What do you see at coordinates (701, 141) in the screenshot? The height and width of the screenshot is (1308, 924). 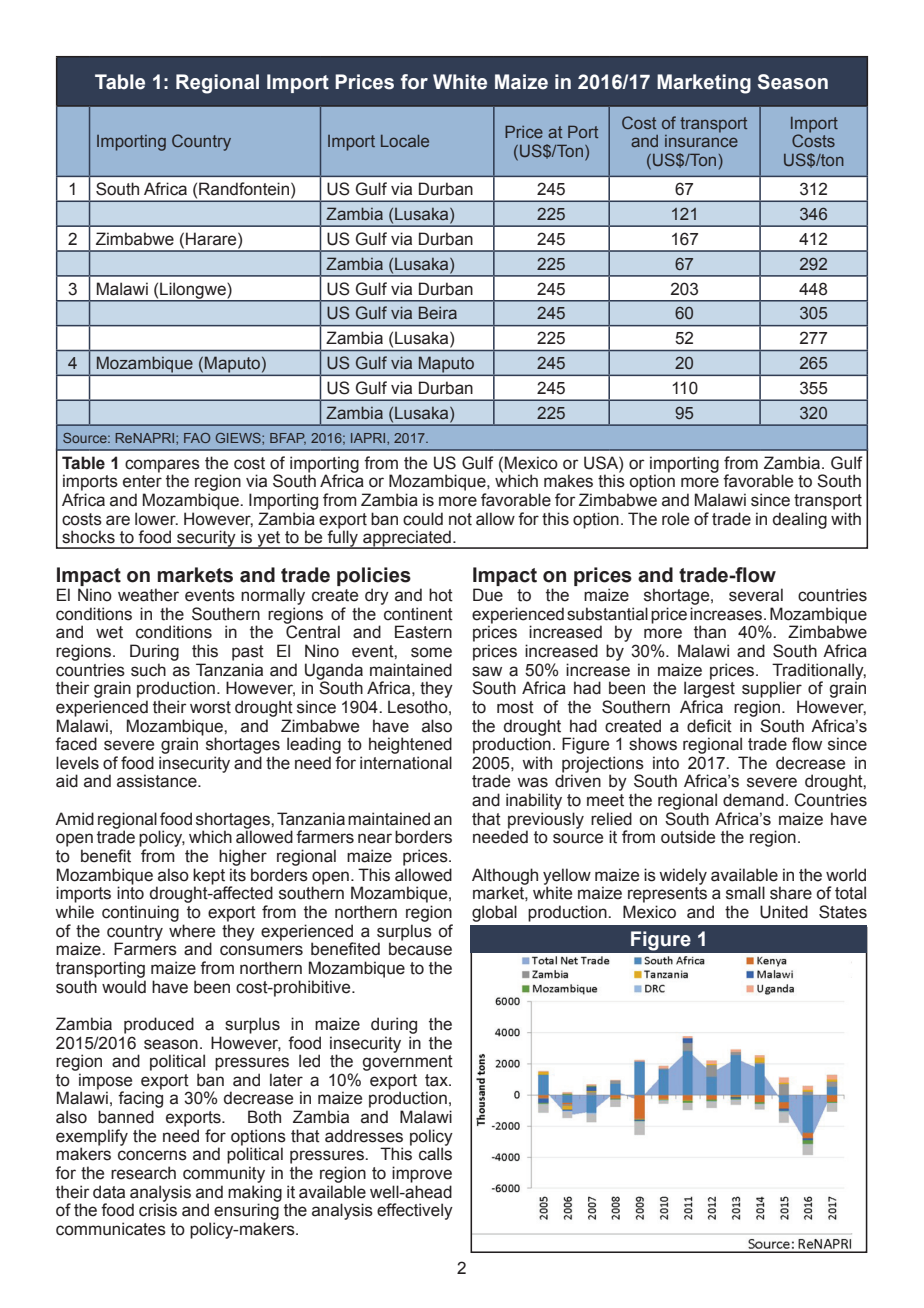 I see `insurance` at bounding box center [701, 141].
